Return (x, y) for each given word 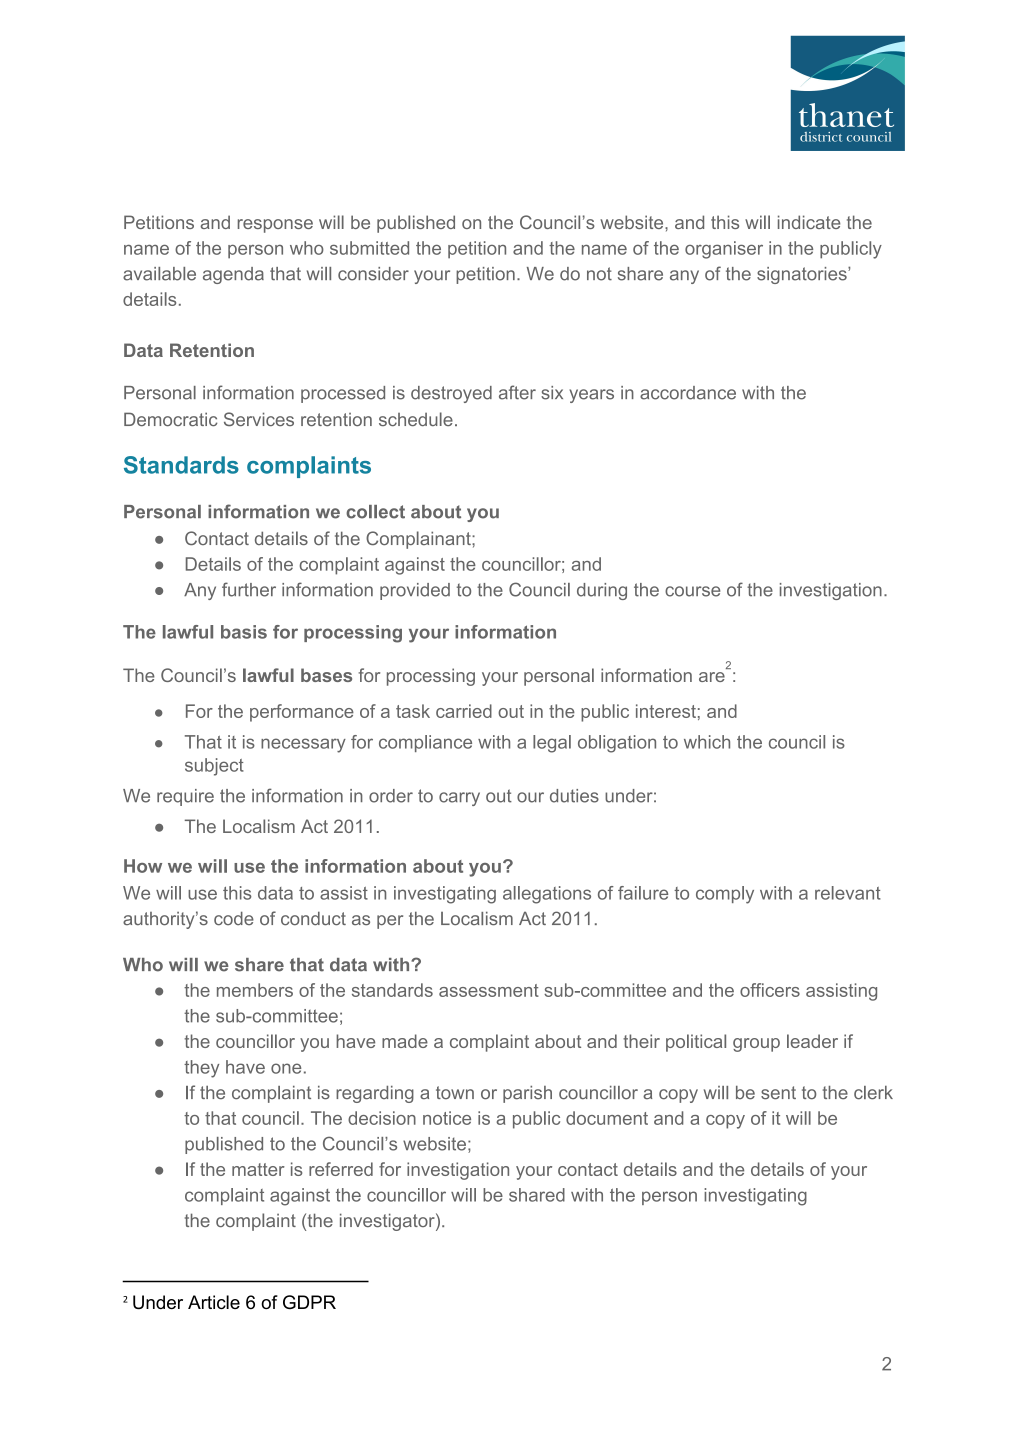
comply (725, 895)
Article (214, 1302)
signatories (803, 275)
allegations (547, 895)
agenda (233, 275)
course (692, 591)
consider (373, 274)
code (234, 918)
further (249, 589)
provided (415, 591)
